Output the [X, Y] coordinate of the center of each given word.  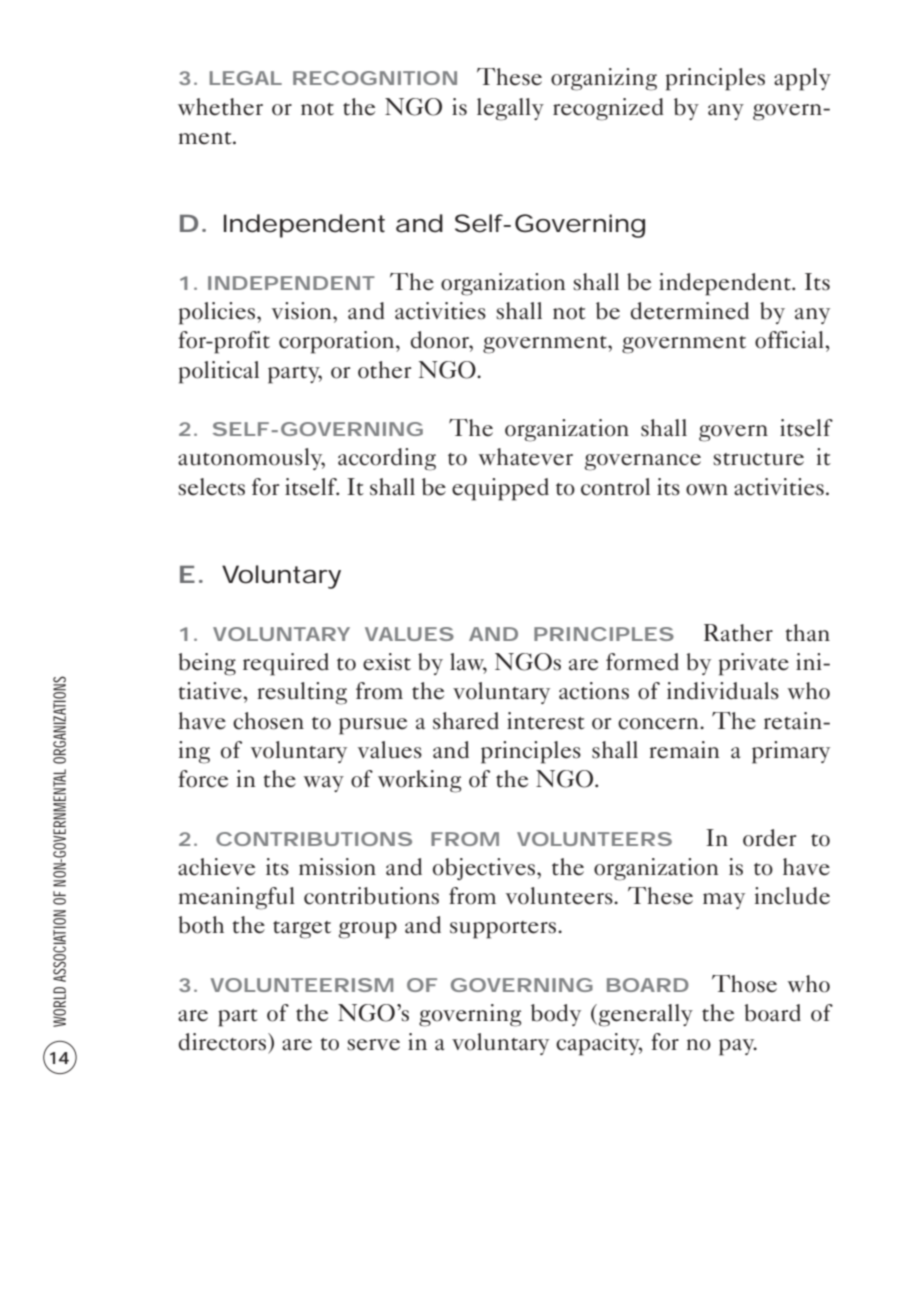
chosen [268, 721]
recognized [608, 109]
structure [758, 459]
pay [738, 1047]
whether [220, 107]
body [556, 1015]
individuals [723, 691]
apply [802, 79]
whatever [525, 457]
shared [466, 721]
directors [222, 1042]
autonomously [251, 459]
